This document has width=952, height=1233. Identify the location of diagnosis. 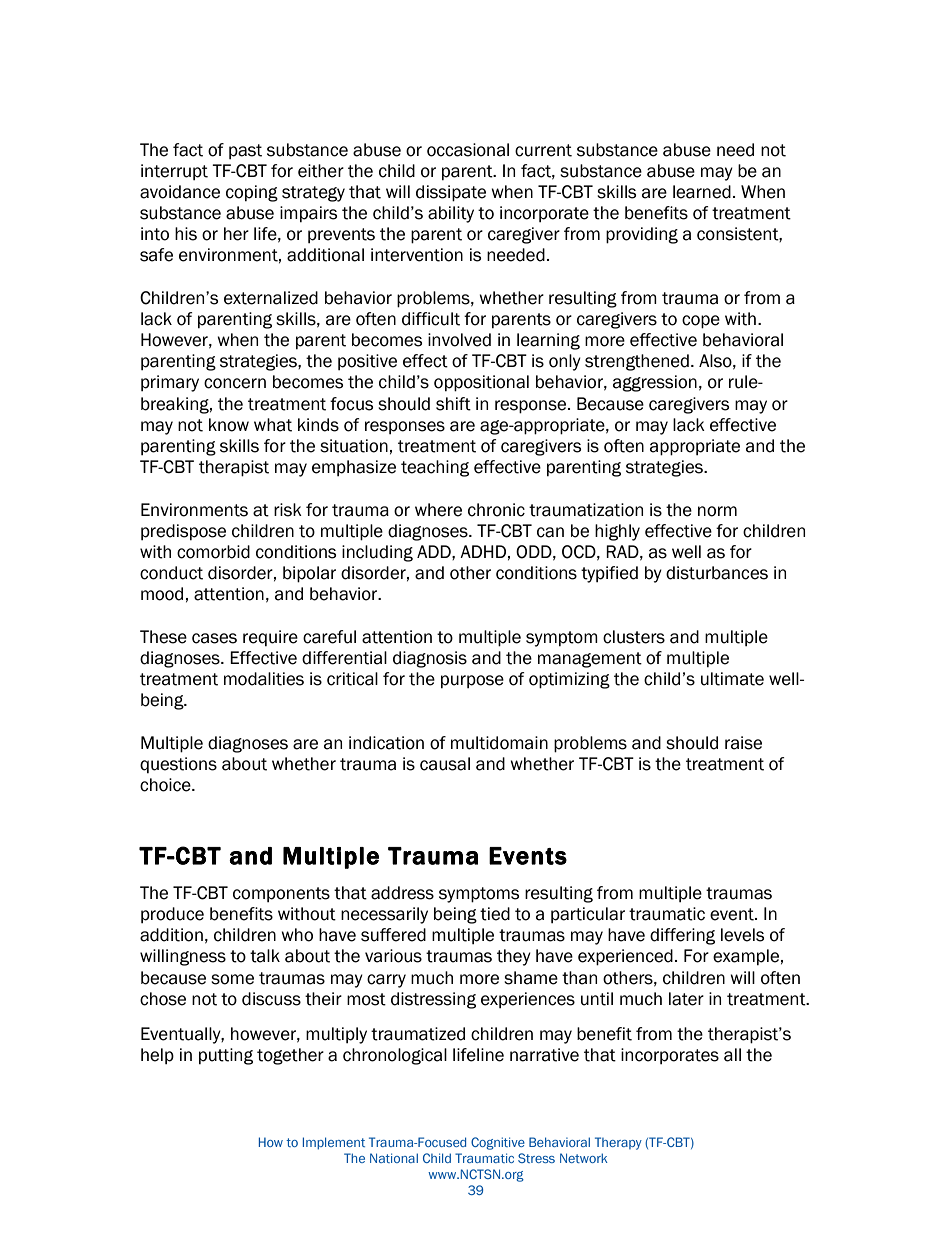
(430, 659).
